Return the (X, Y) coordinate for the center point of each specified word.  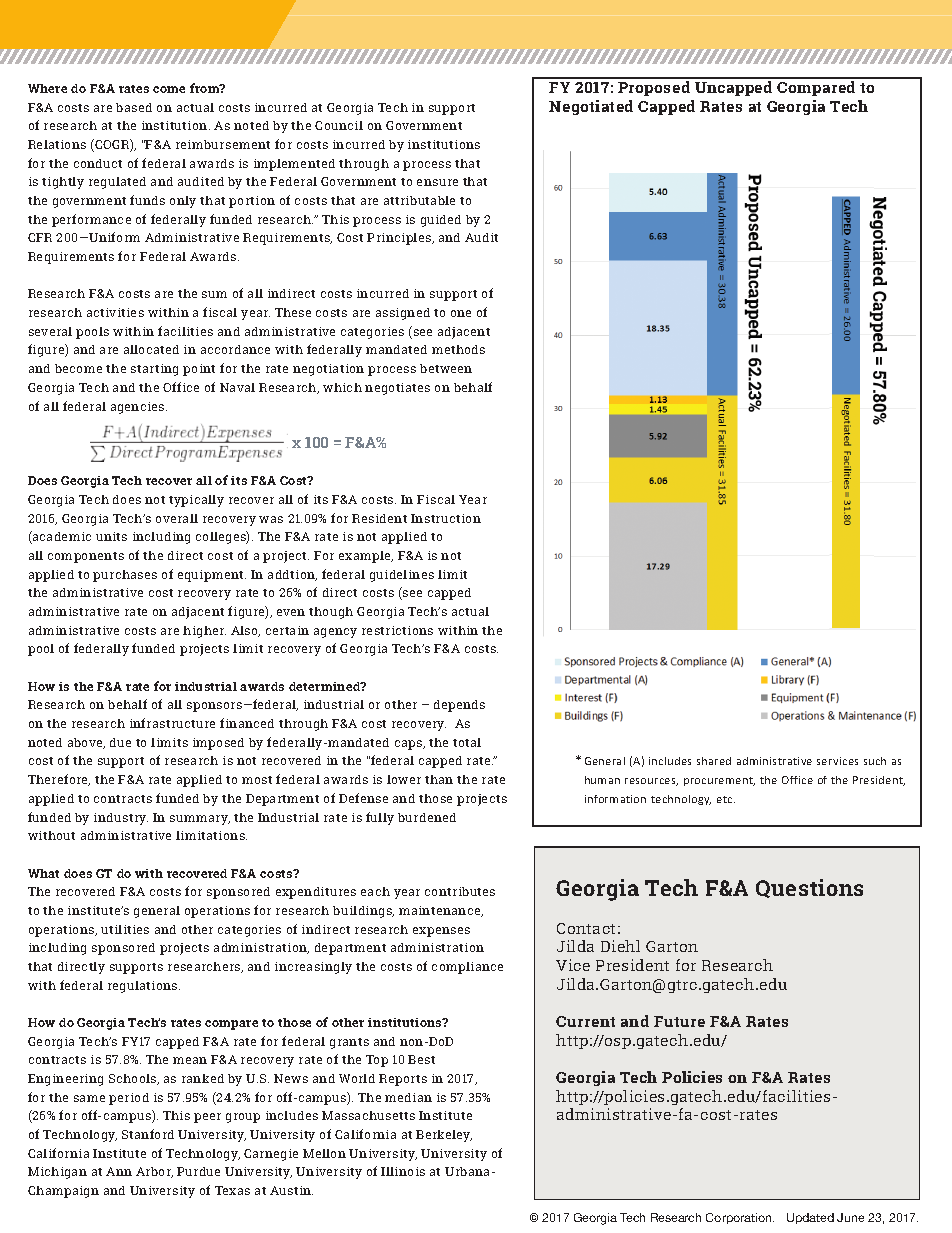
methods (458, 349)
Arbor (154, 1172)
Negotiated (591, 107)
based (134, 107)
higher (204, 632)
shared (714, 761)
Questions (809, 888)
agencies (139, 408)
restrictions (397, 630)
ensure (437, 182)
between (446, 368)
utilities (125, 929)
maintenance (441, 911)
